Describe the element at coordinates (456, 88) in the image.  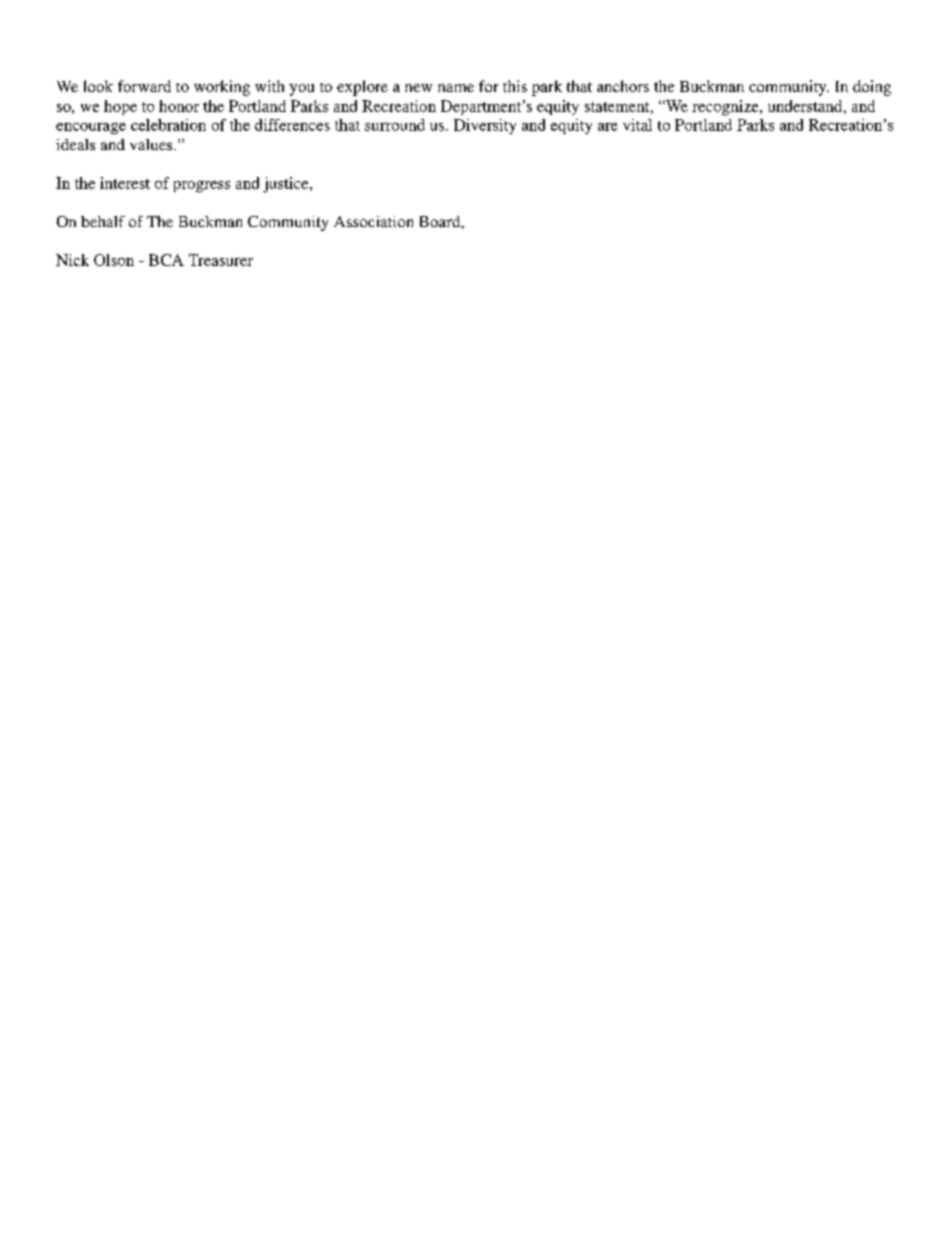
I see `name` at that location.
